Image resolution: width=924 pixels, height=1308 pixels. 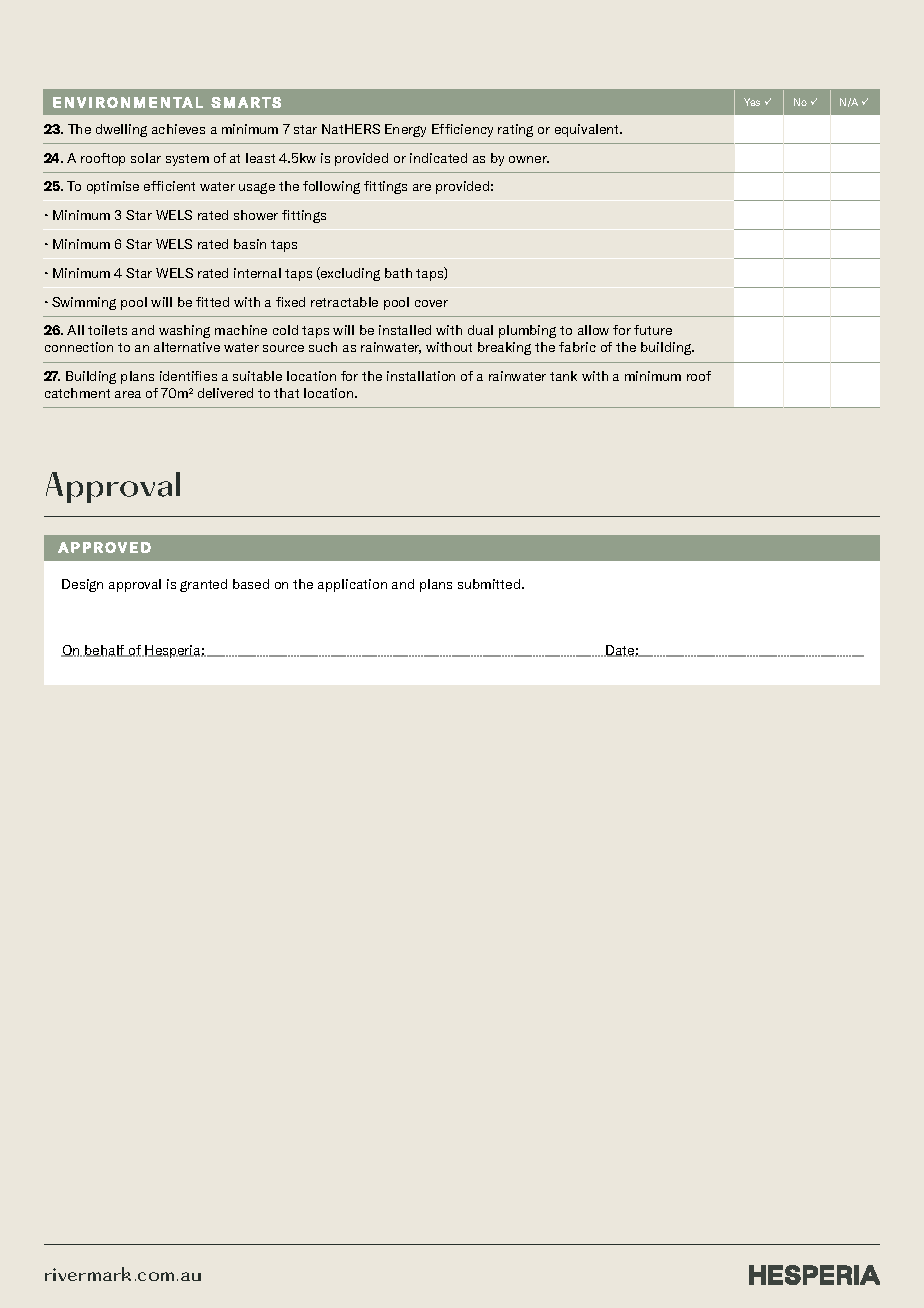 What do you see at coordinates (352, 585) in the image?
I see `application` at bounding box center [352, 585].
